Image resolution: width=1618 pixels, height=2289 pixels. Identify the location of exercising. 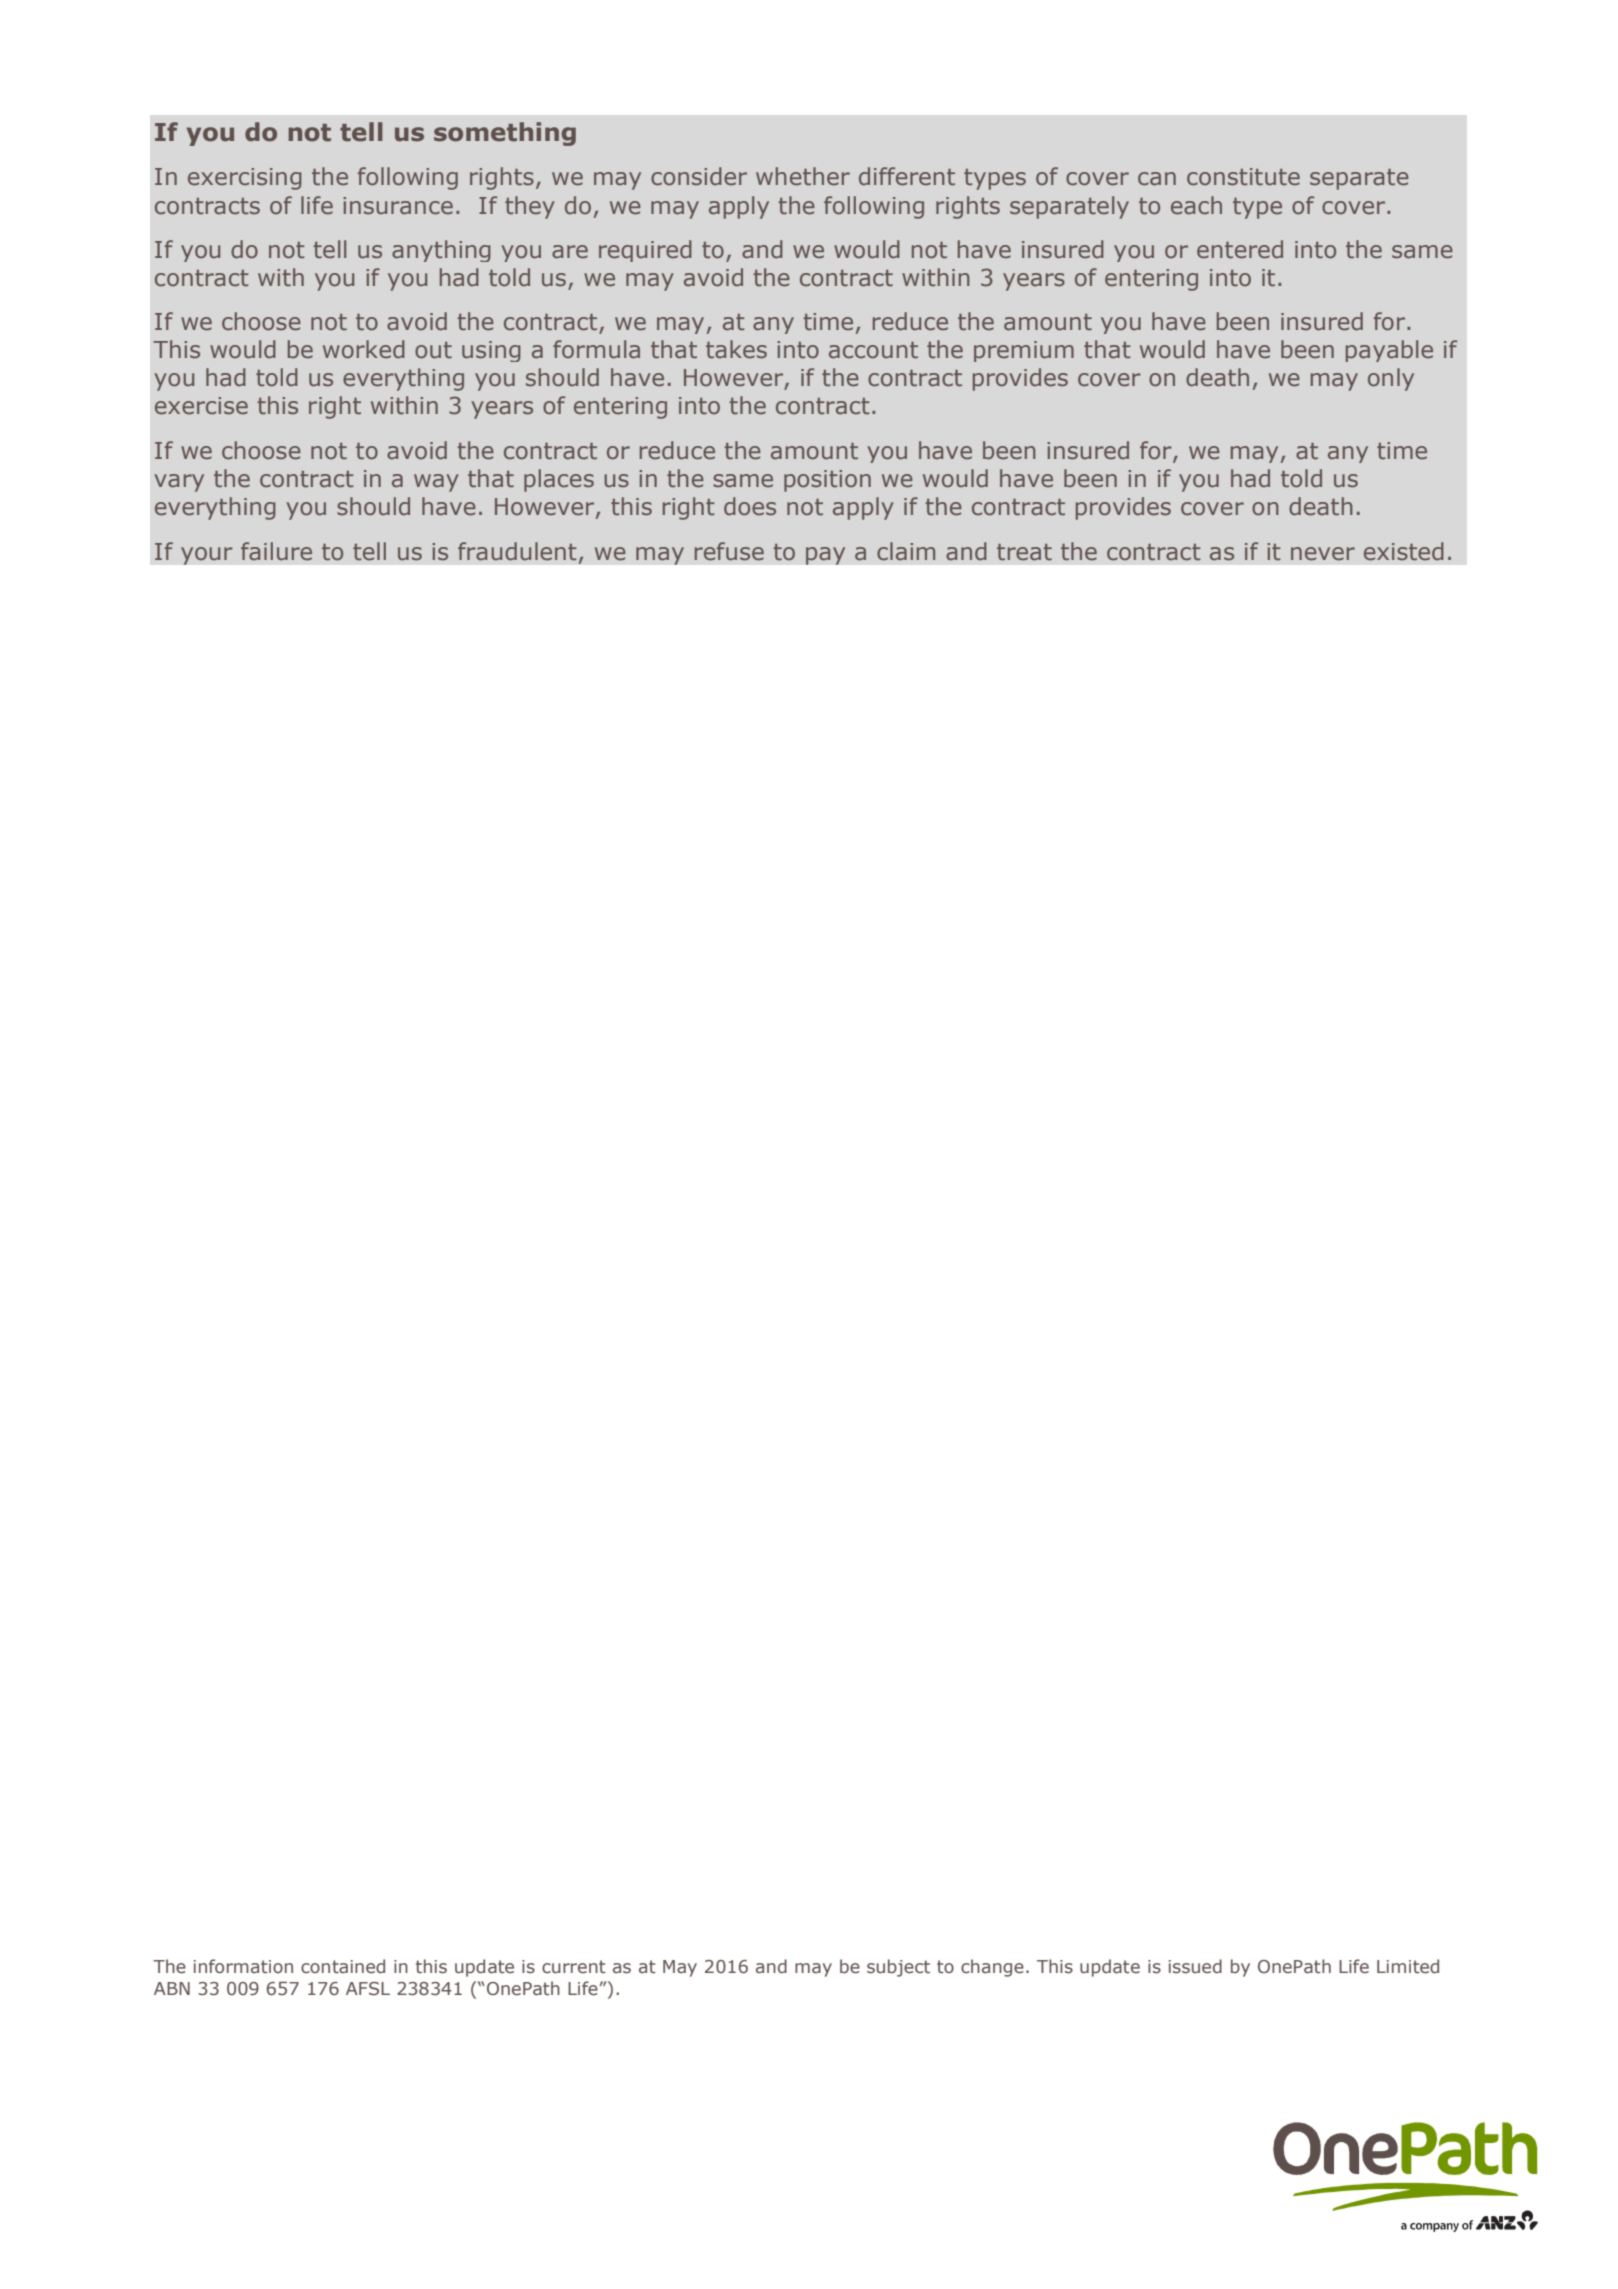
(245, 179).
